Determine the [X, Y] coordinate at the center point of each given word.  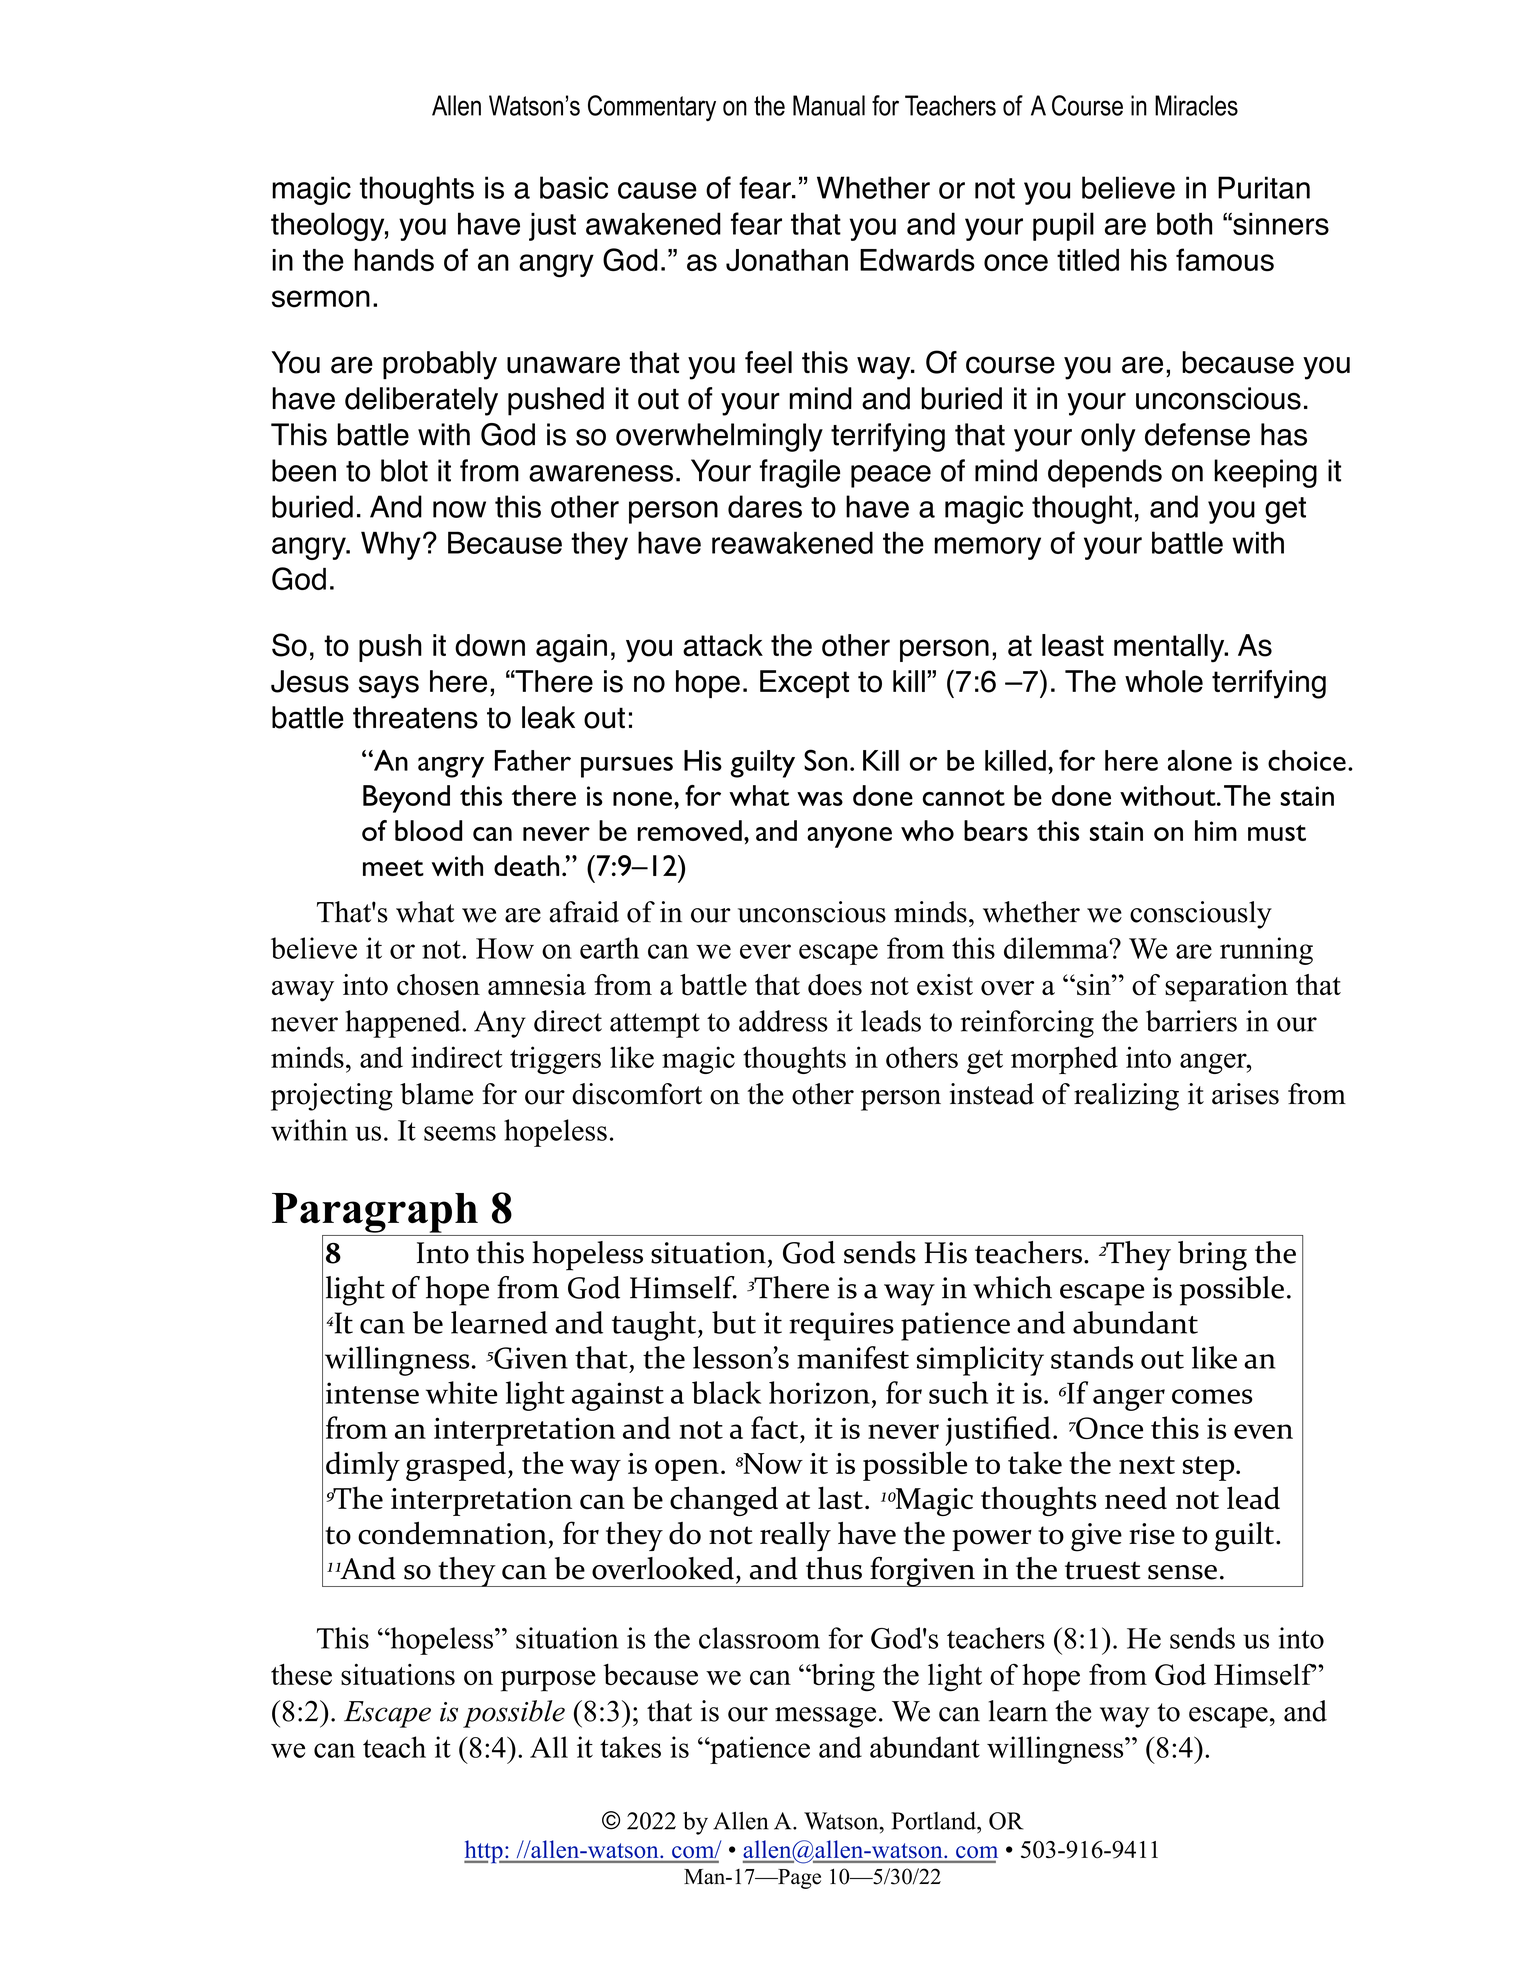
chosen [438, 985]
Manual [829, 105]
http [484, 1852]
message [825, 1717]
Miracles [1196, 105]
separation [1226, 988]
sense [1182, 1572]
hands [394, 260]
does [835, 985]
